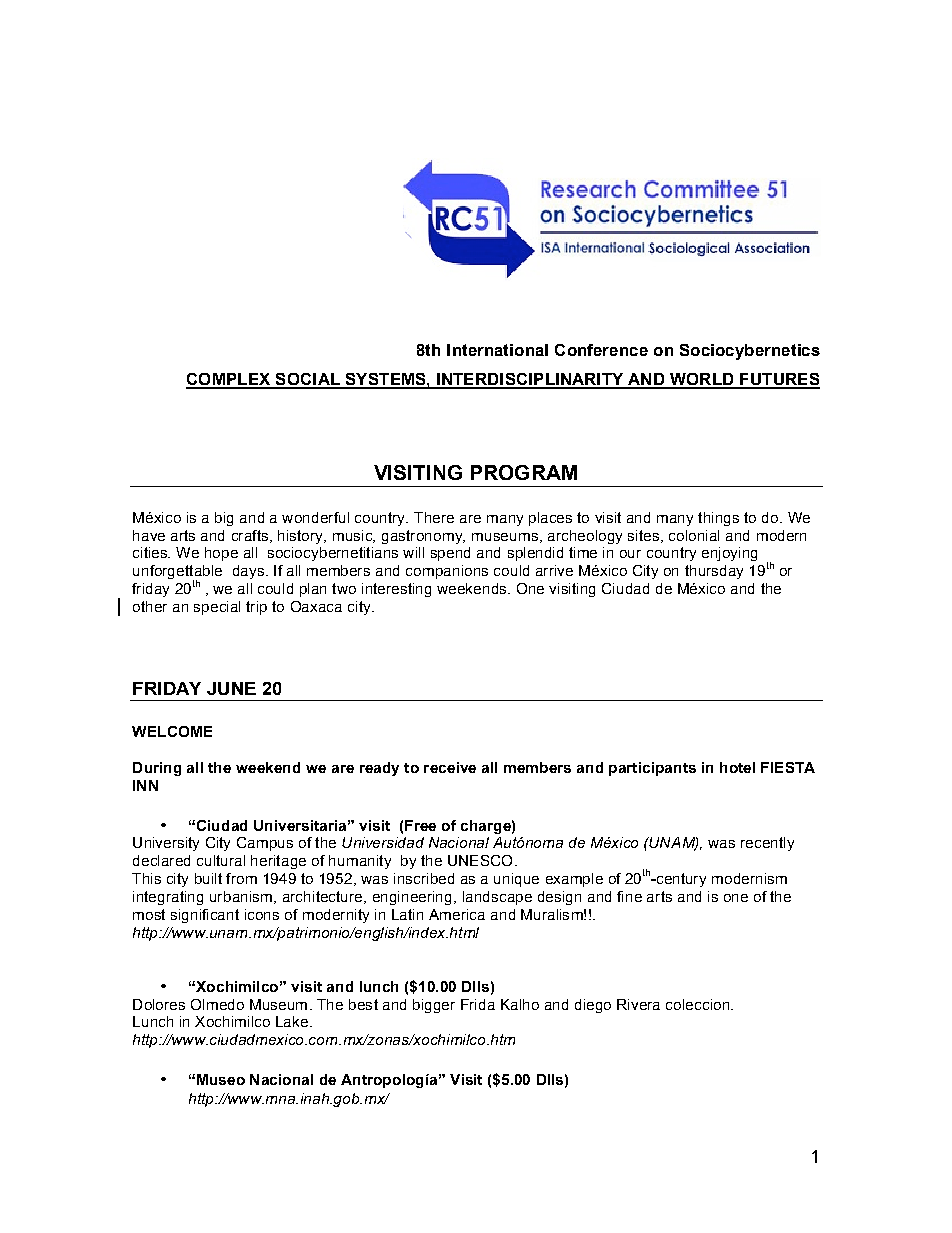  Describe the element at coordinates (159, 1004) in the screenshot. I see `Dolores` at that location.
